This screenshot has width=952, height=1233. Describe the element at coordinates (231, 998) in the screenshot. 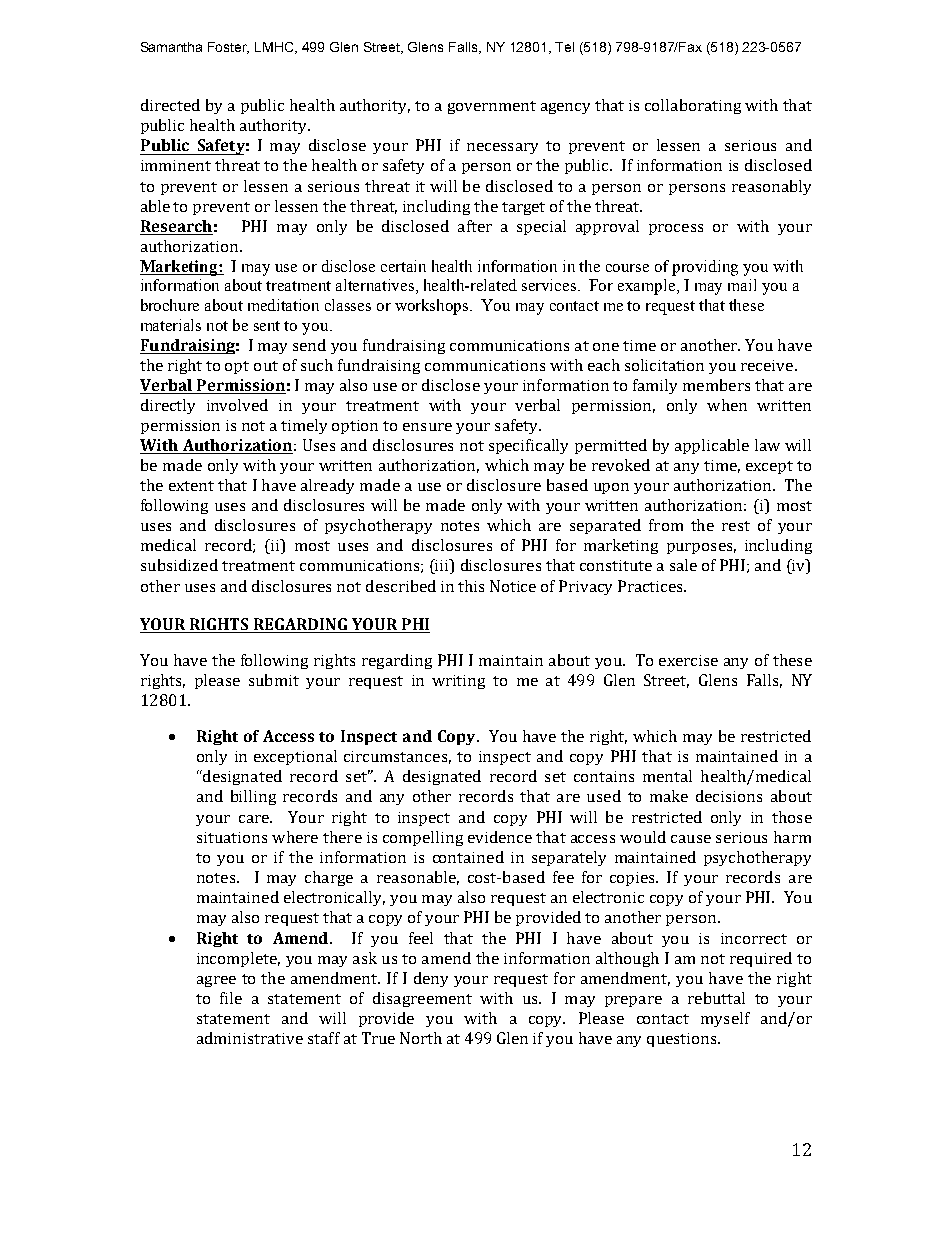

I see `file` at that location.
